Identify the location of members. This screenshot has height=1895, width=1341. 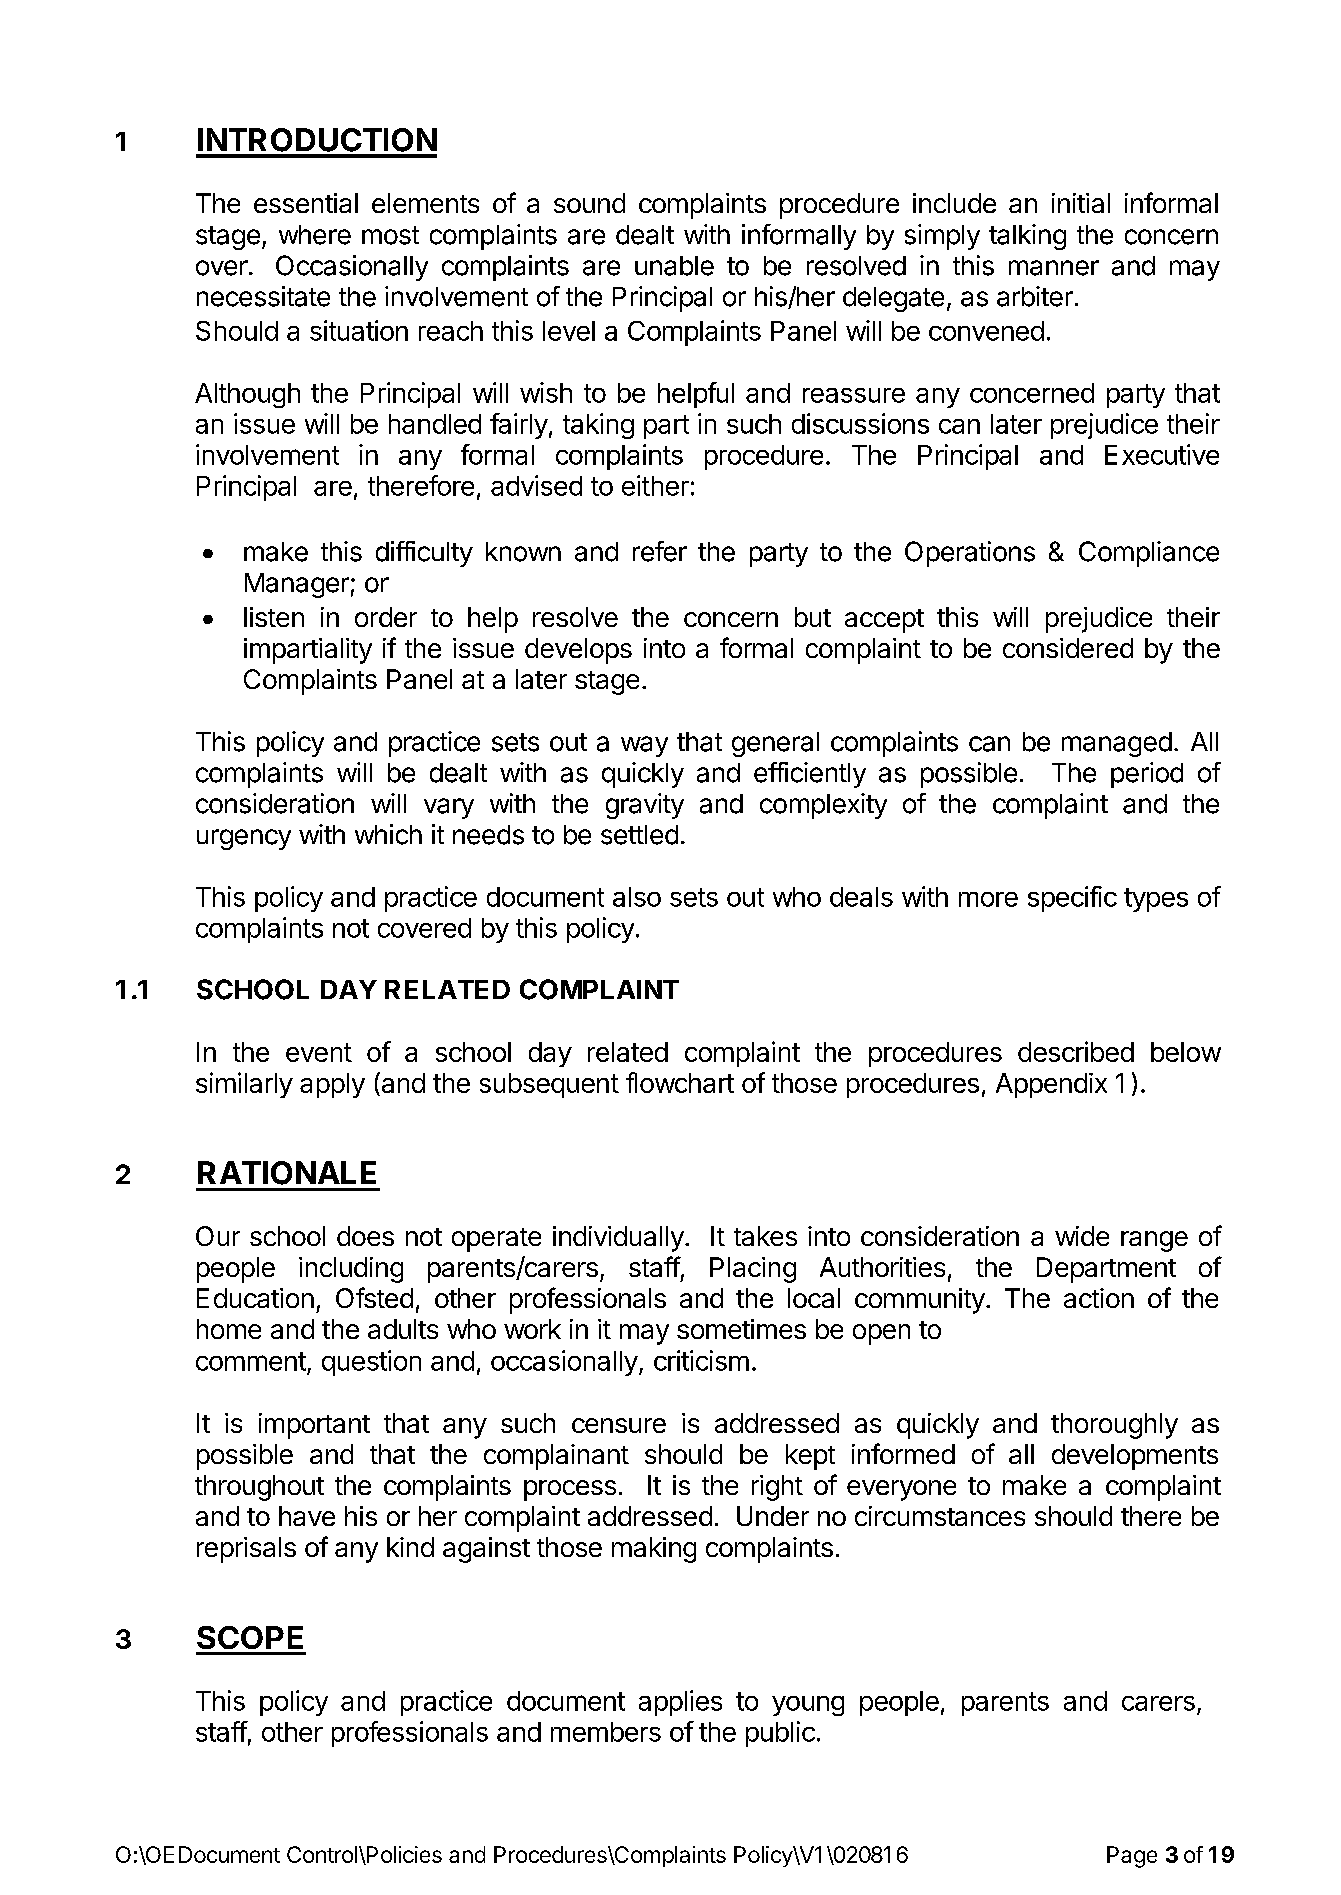
(606, 1732).
